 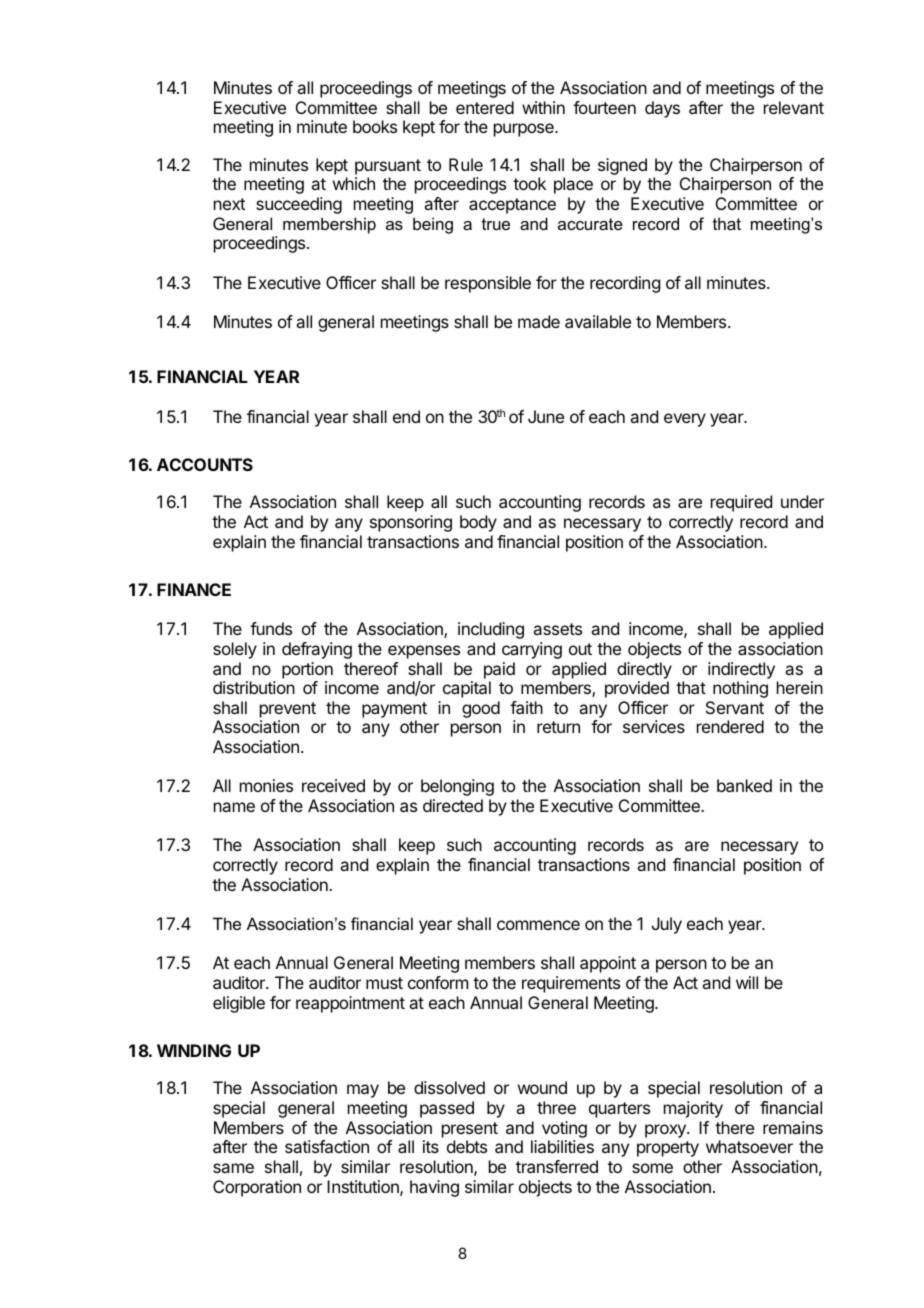 What do you see at coordinates (525, 130) in the image?
I see `purpose` at bounding box center [525, 130].
